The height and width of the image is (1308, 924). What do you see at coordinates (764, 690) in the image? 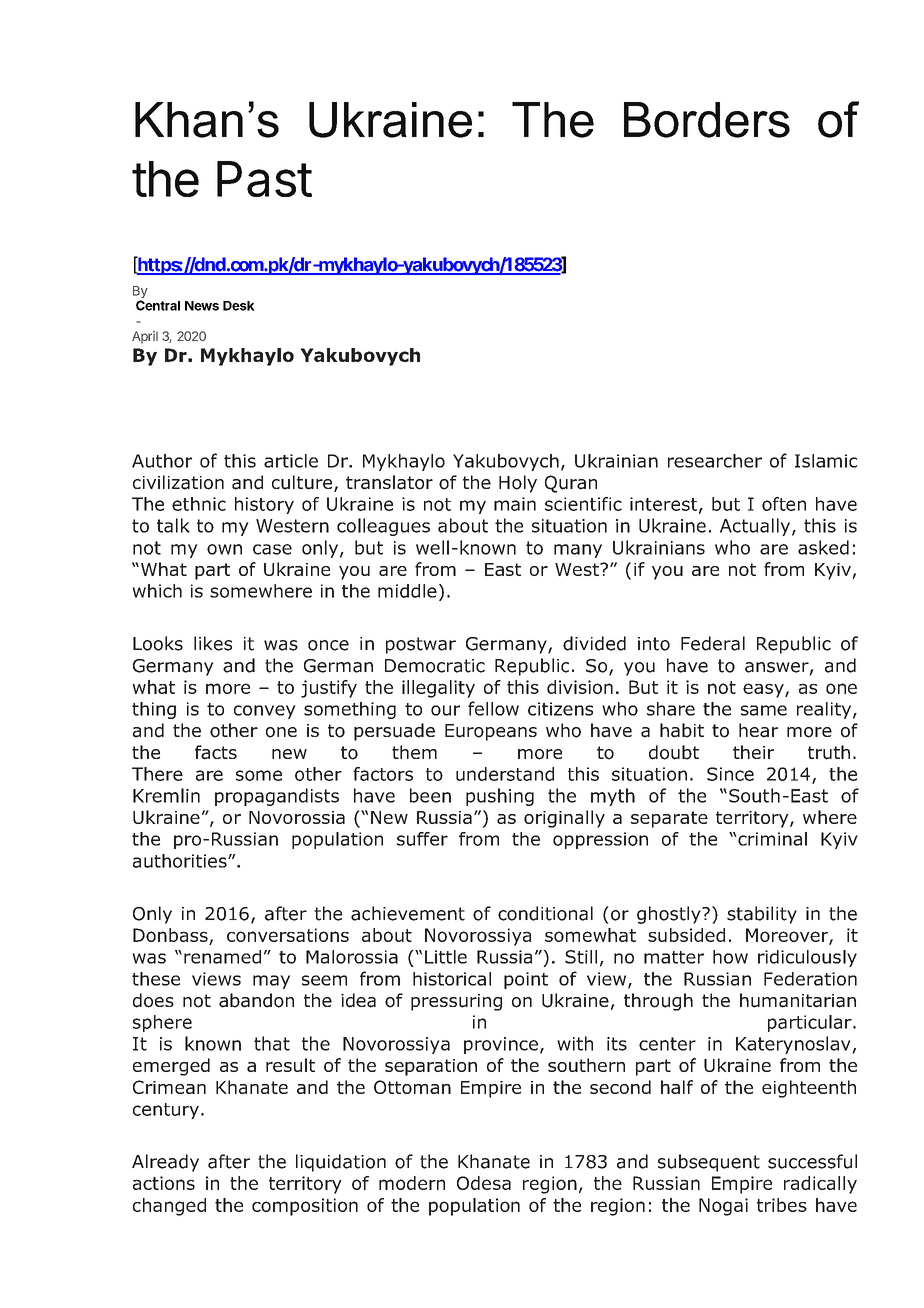
I see `easy` at bounding box center [764, 690].
